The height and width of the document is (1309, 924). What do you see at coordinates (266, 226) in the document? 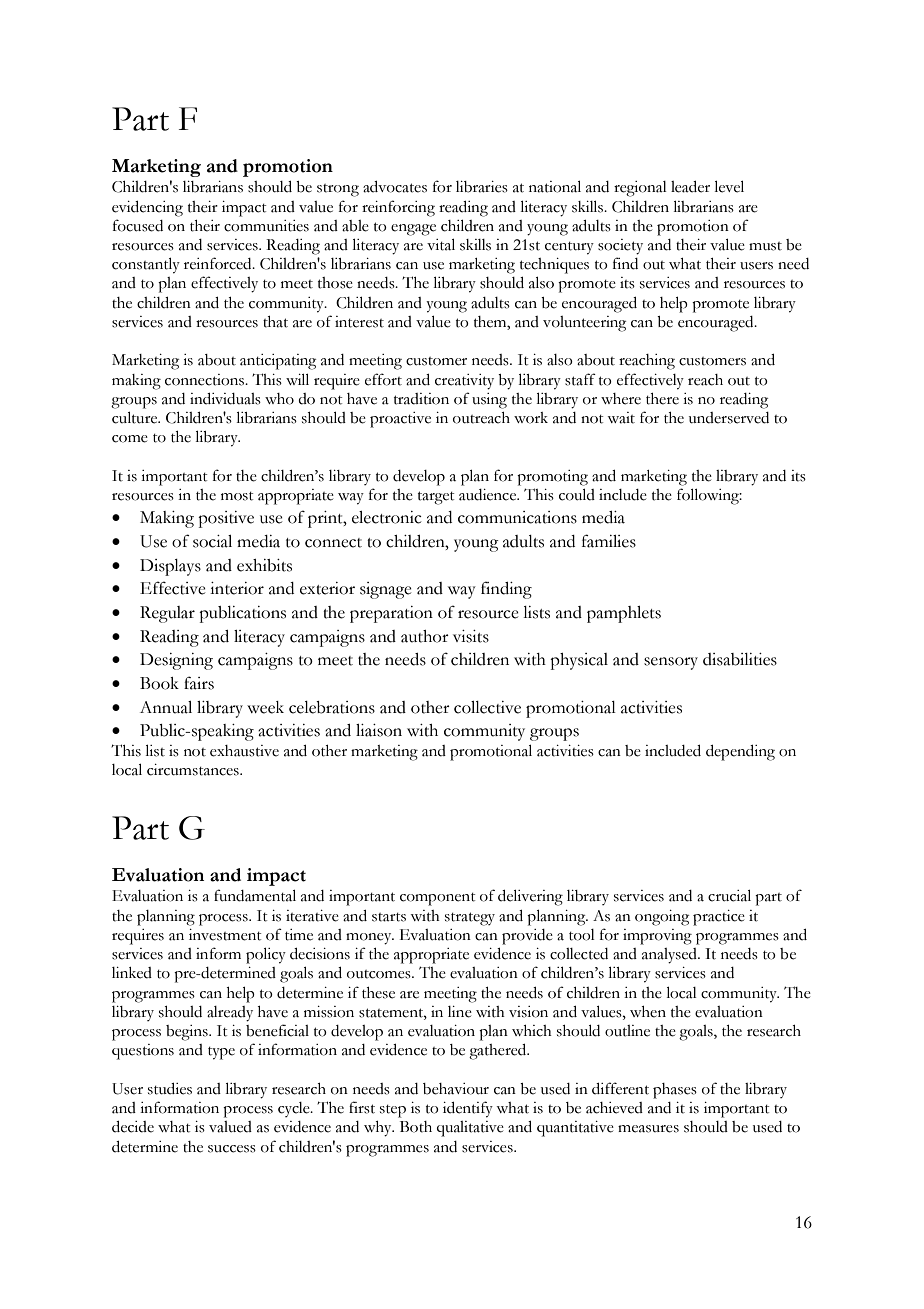
I see `communities` at bounding box center [266, 226].
